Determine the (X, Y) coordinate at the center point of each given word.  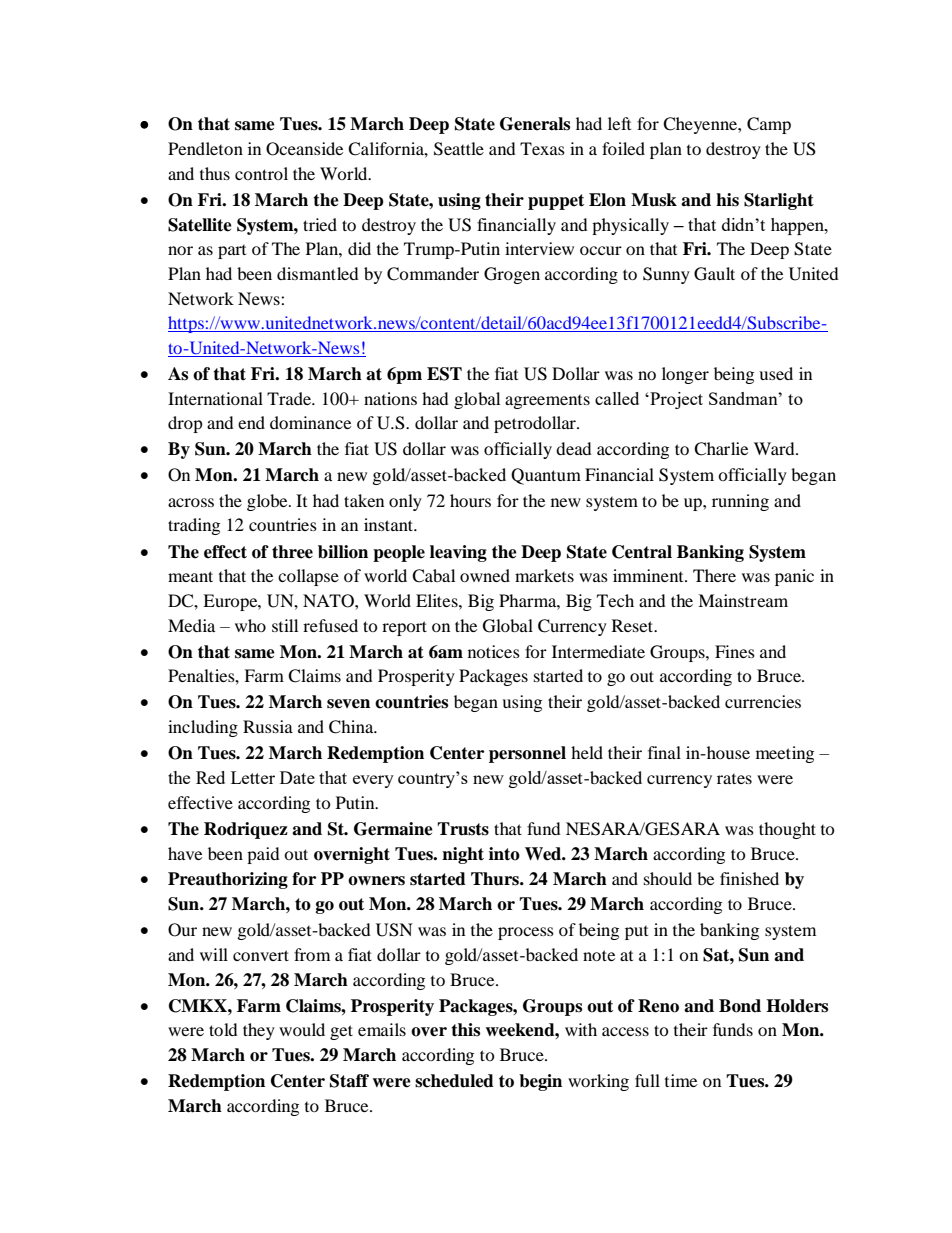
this (465, 1030)
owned (485, 575)
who (250, 625)
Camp (769, 125)
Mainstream (743, 600)
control (261, 173)
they (259, 1031)
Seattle (459, 149)
